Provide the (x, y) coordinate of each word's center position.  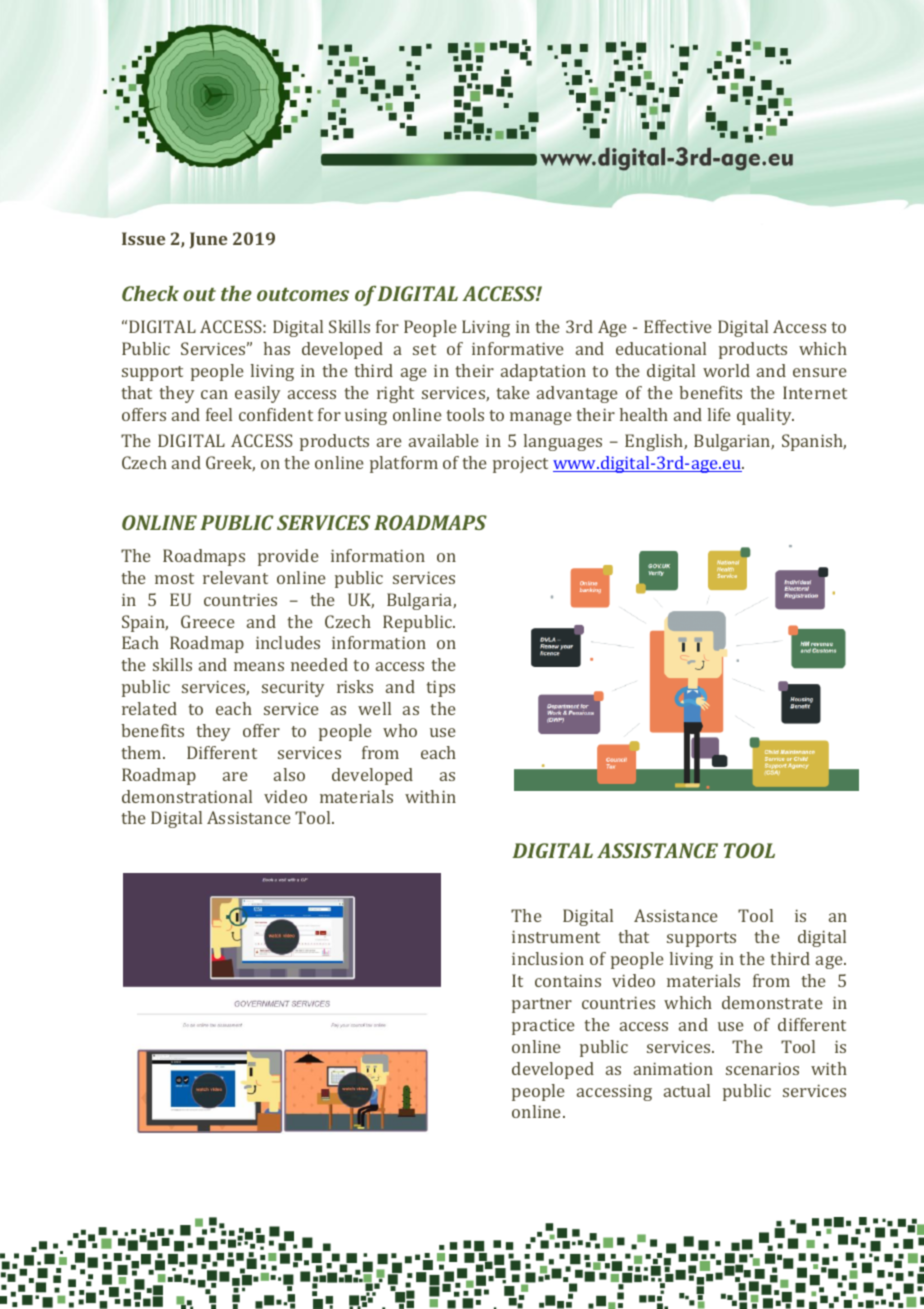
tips (441, 688)
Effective (678, 326)
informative (518, 348)
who (400, 730)
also (289, 774)
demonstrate (772, 1002)
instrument (556, 936)
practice (543, 1026)
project (520, 464)
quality (765, 416)
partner (542, 1005)
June (208, 240)
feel (219, 414)
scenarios (762, 1068)
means (259, 666)
